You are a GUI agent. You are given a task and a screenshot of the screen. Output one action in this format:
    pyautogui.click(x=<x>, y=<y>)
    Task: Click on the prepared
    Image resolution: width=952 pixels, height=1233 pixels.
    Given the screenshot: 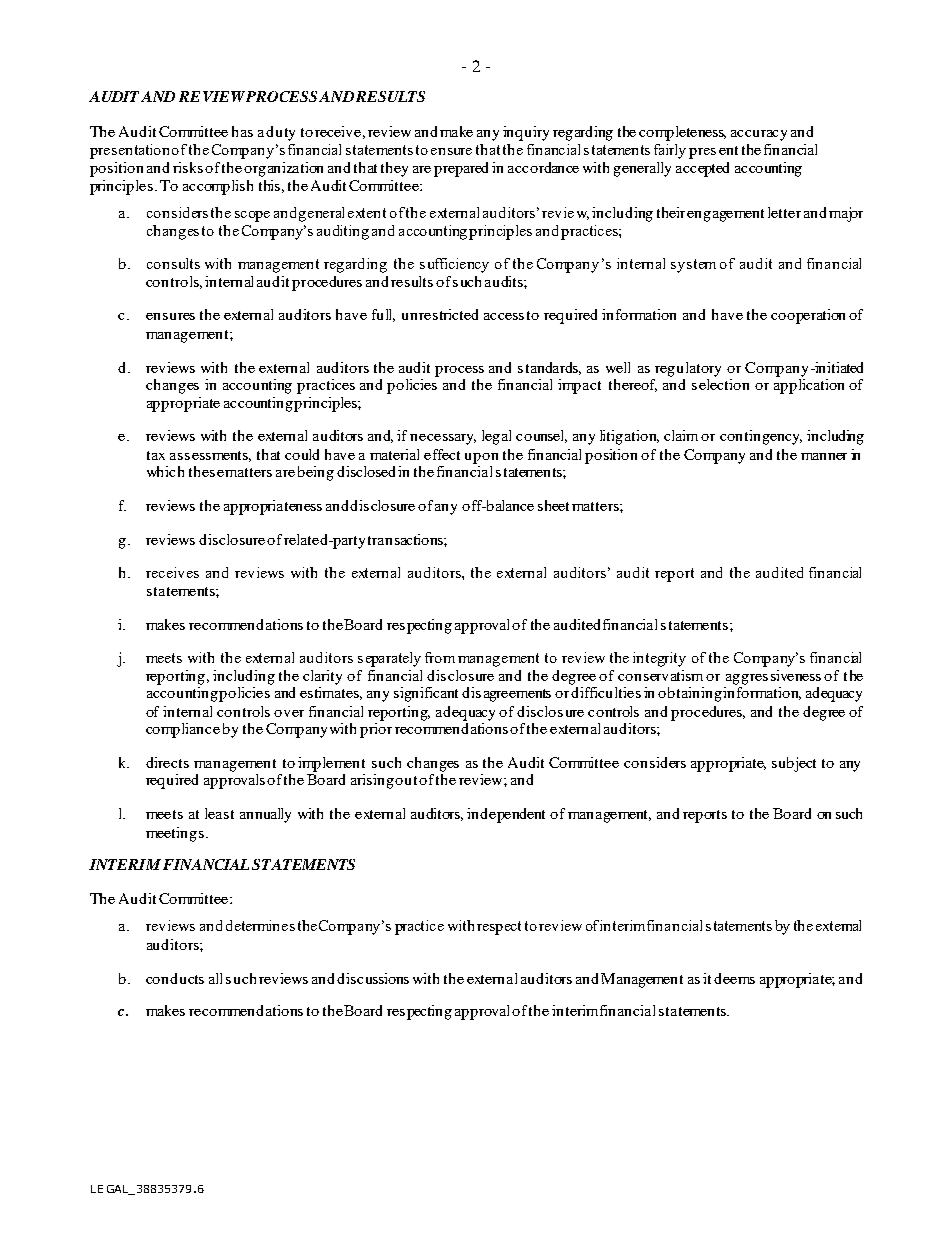 What is the action you would take?
    pyautogui.click(x=461, y=169)
